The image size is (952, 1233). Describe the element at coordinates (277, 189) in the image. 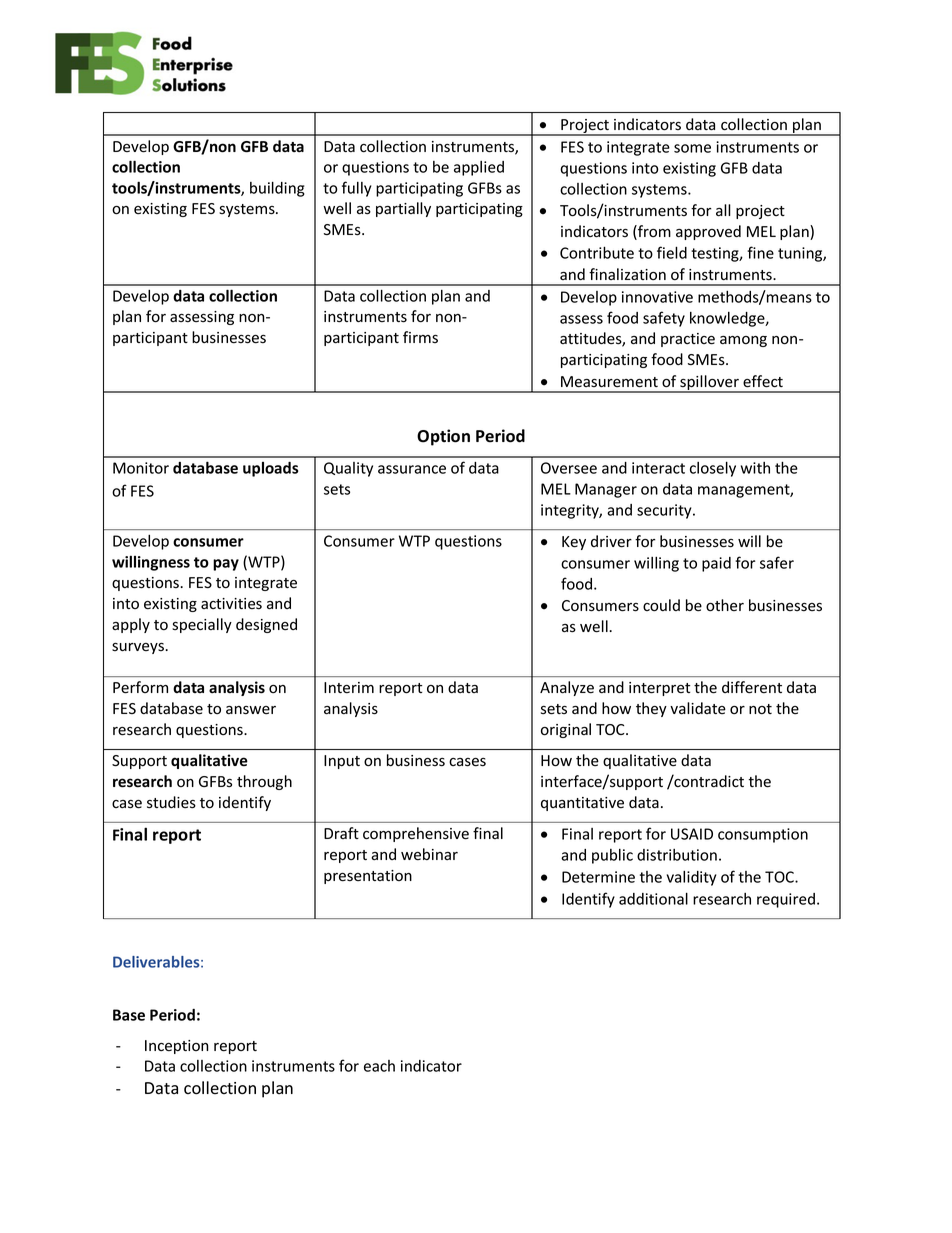

I see `building` at that location.
